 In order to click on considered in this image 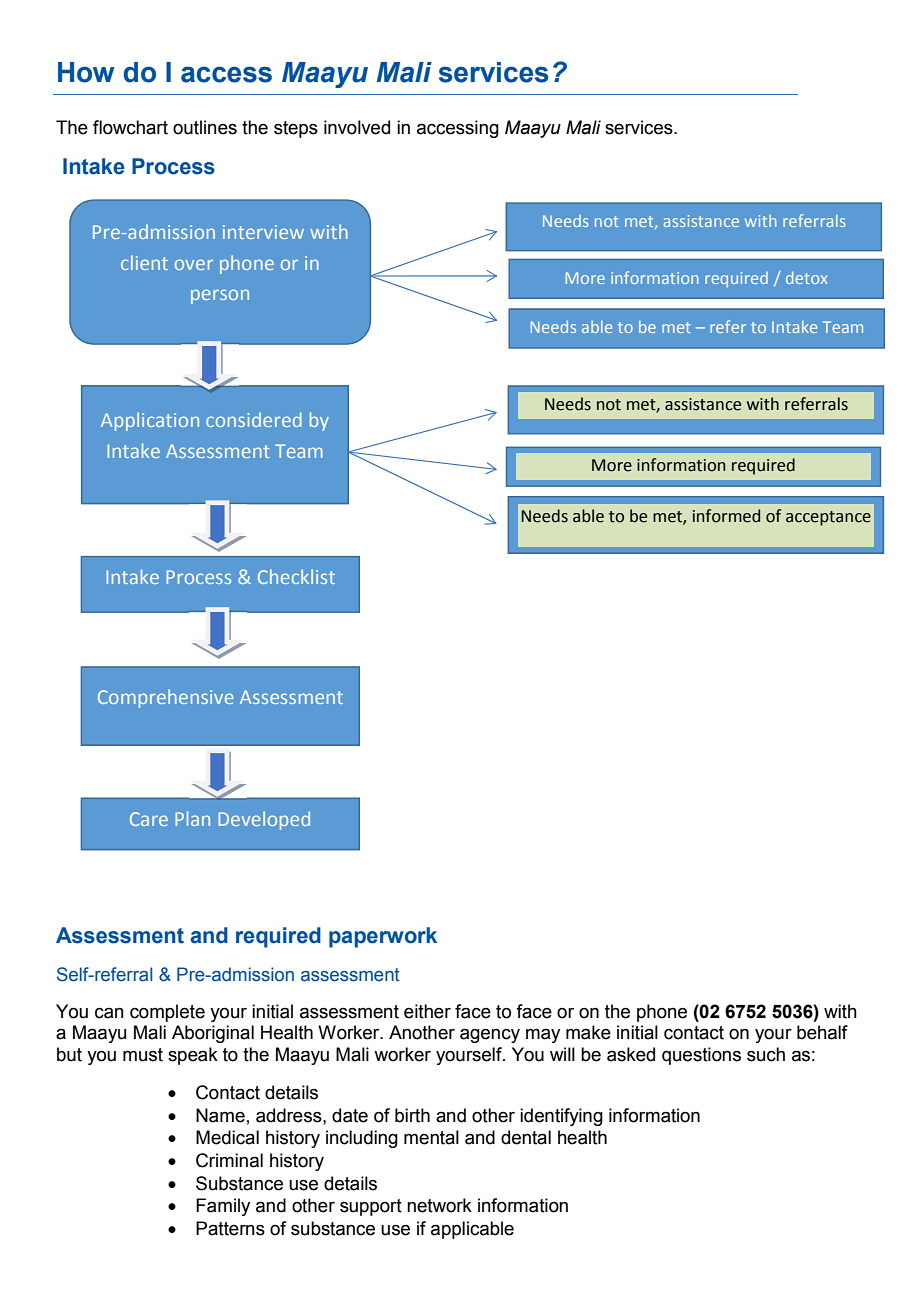, I will do `click(254, 419)`.
